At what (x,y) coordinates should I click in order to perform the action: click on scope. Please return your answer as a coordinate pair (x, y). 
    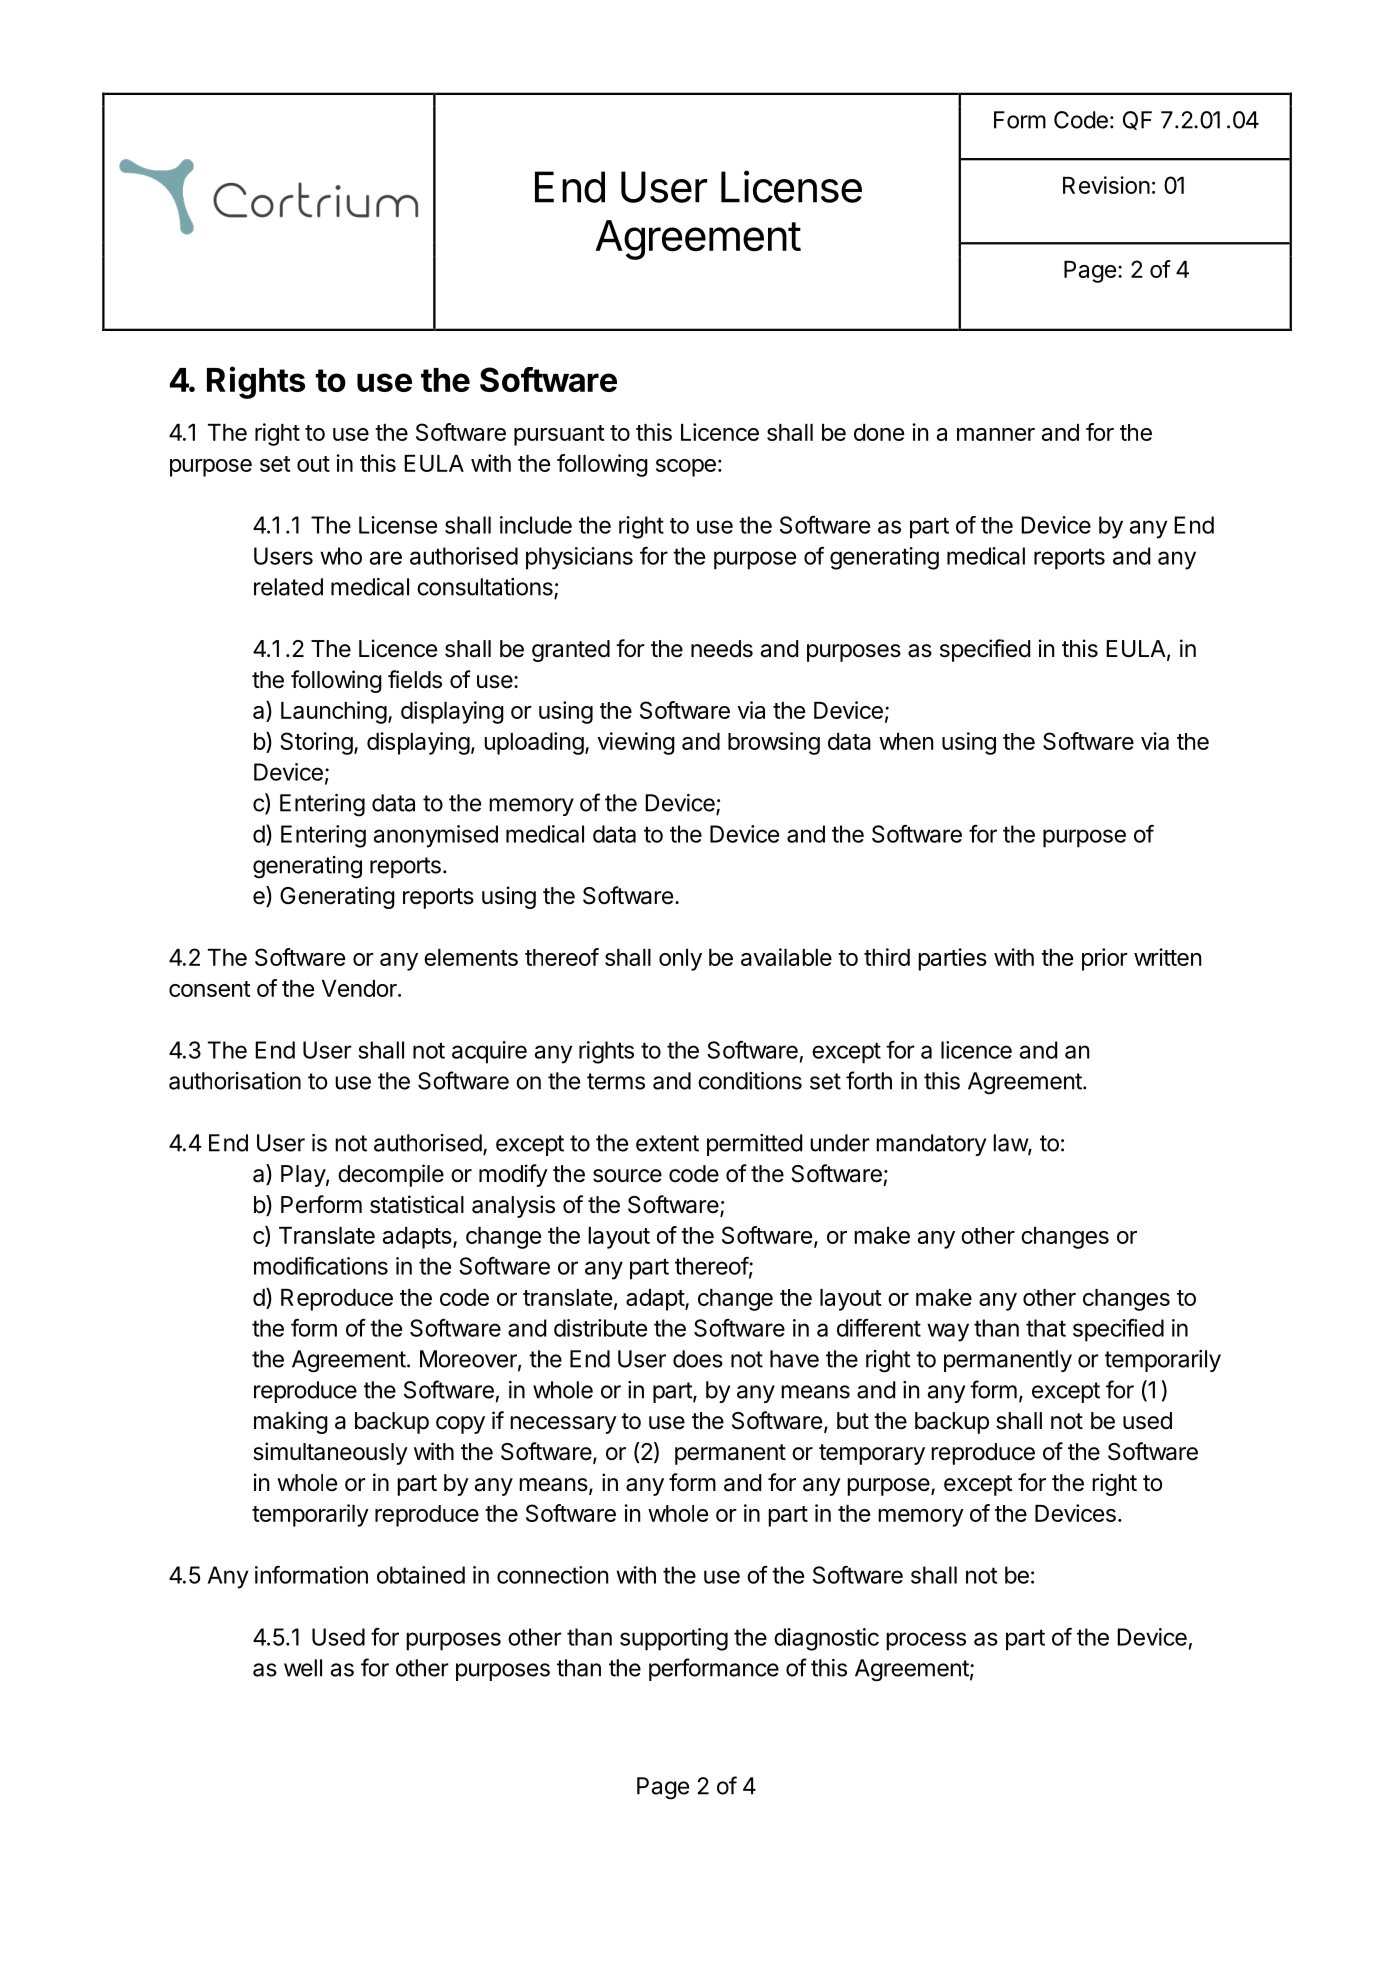
    Looking at the image, I should click on (686, 468).
